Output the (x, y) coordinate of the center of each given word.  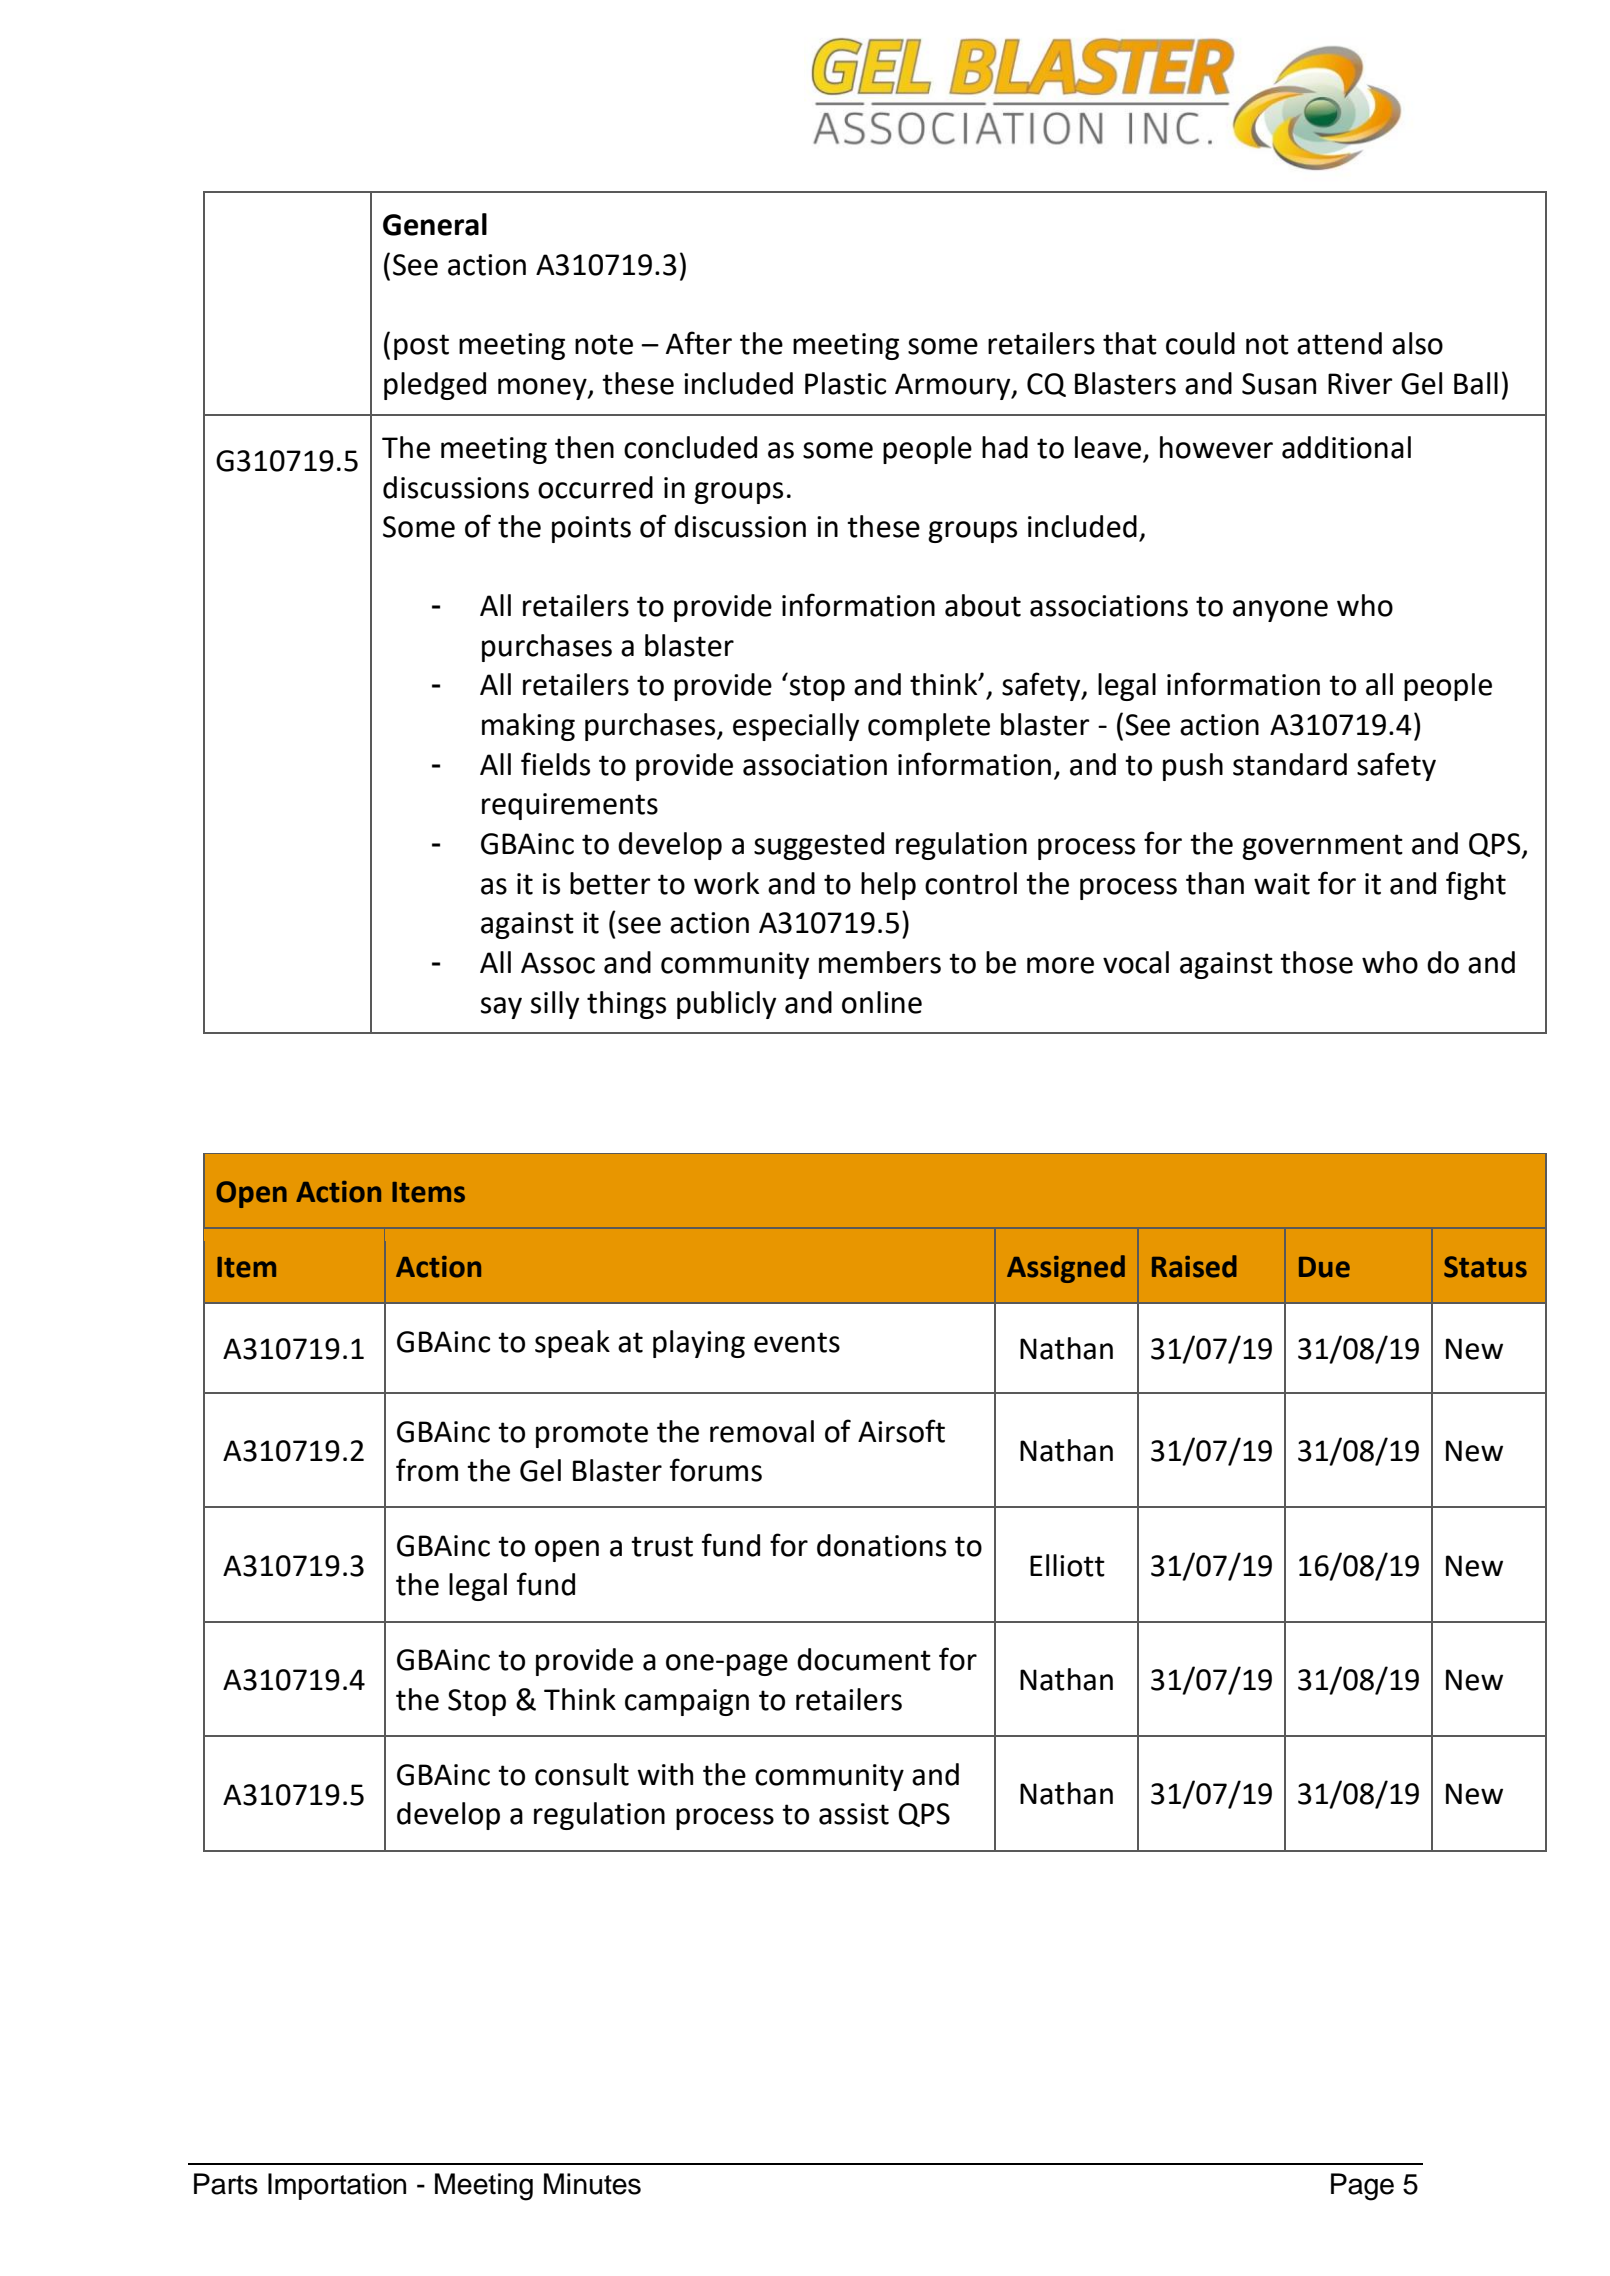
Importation (337, 2186)
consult (582, 1774)
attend (1339, 343)
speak (572, 1344)
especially (796, 727)
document (864, 1659)
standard (1290, 764)
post (421, 347)
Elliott (1067, 1565)
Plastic (845, 383)
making (528, 727)
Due (1324, 1267)
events (797, 1342)
